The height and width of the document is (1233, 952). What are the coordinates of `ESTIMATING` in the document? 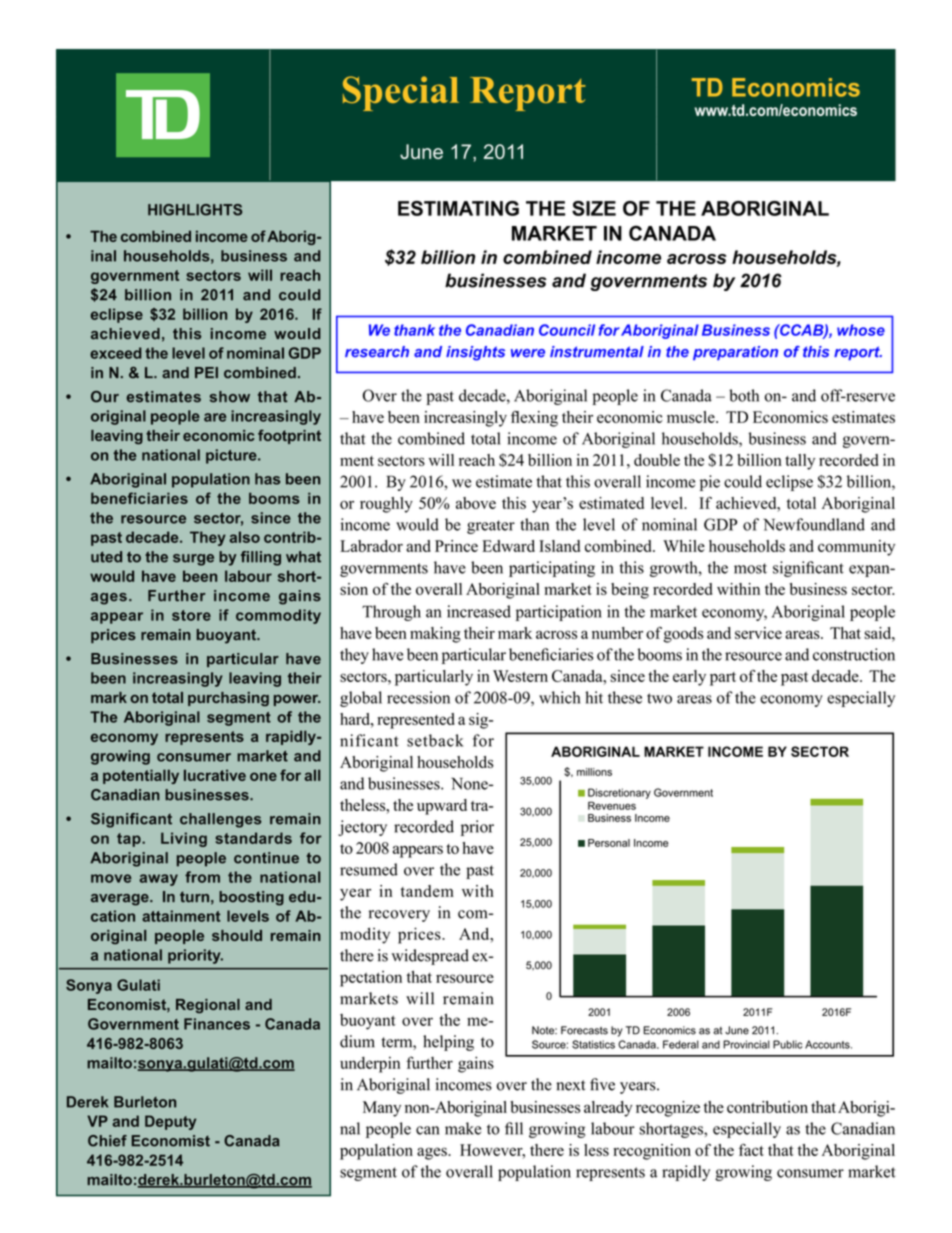 It's located at (458, 208).
